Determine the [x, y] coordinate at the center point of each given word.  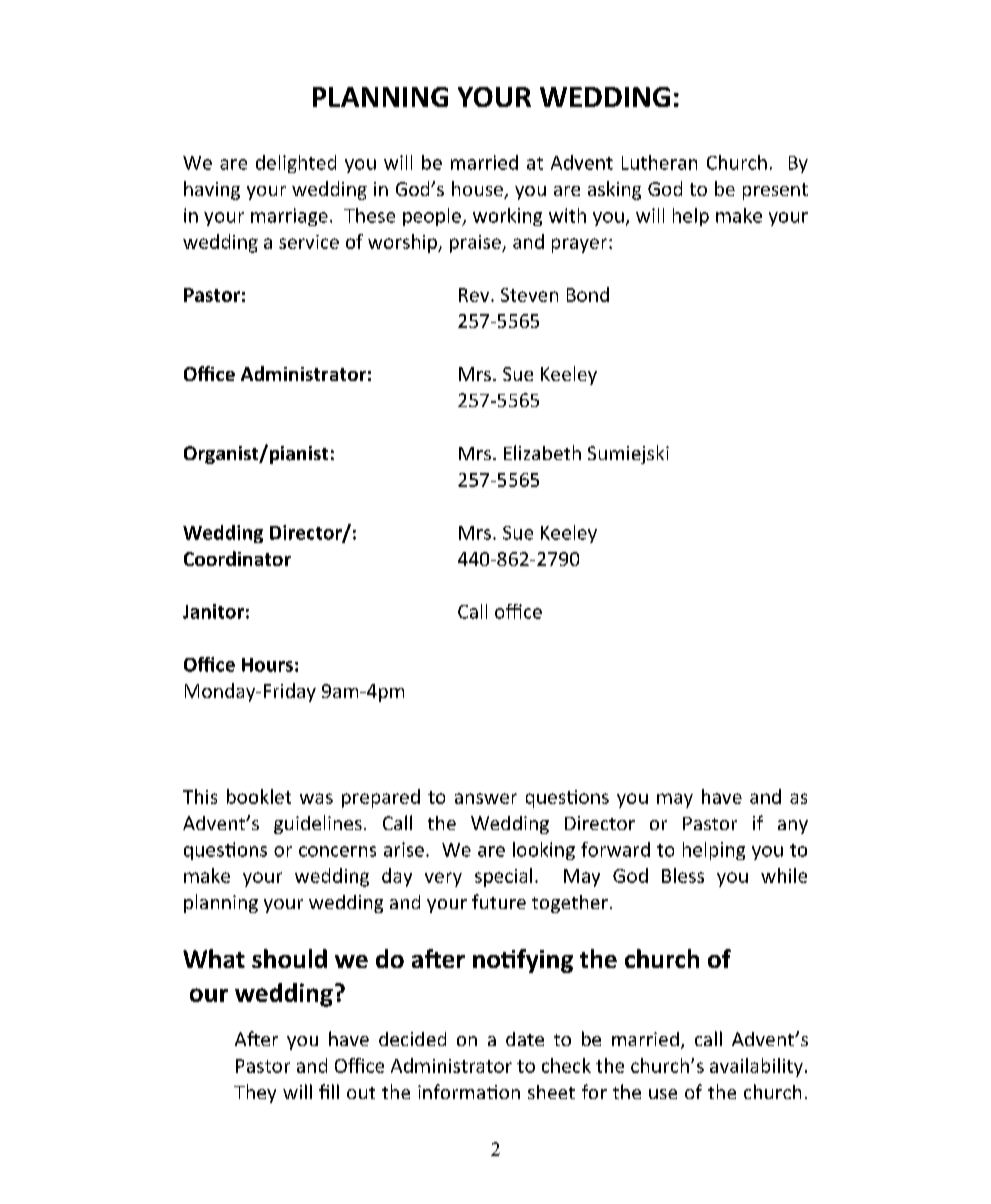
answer [486, 798]
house [478, 190]
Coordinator [237, 558]
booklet [259, 796]
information [469, 1091]
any [793, 827]
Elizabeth [542, 452]
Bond [588, 294]
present [775, 191]
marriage [289, 217]
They [255, 1093]
